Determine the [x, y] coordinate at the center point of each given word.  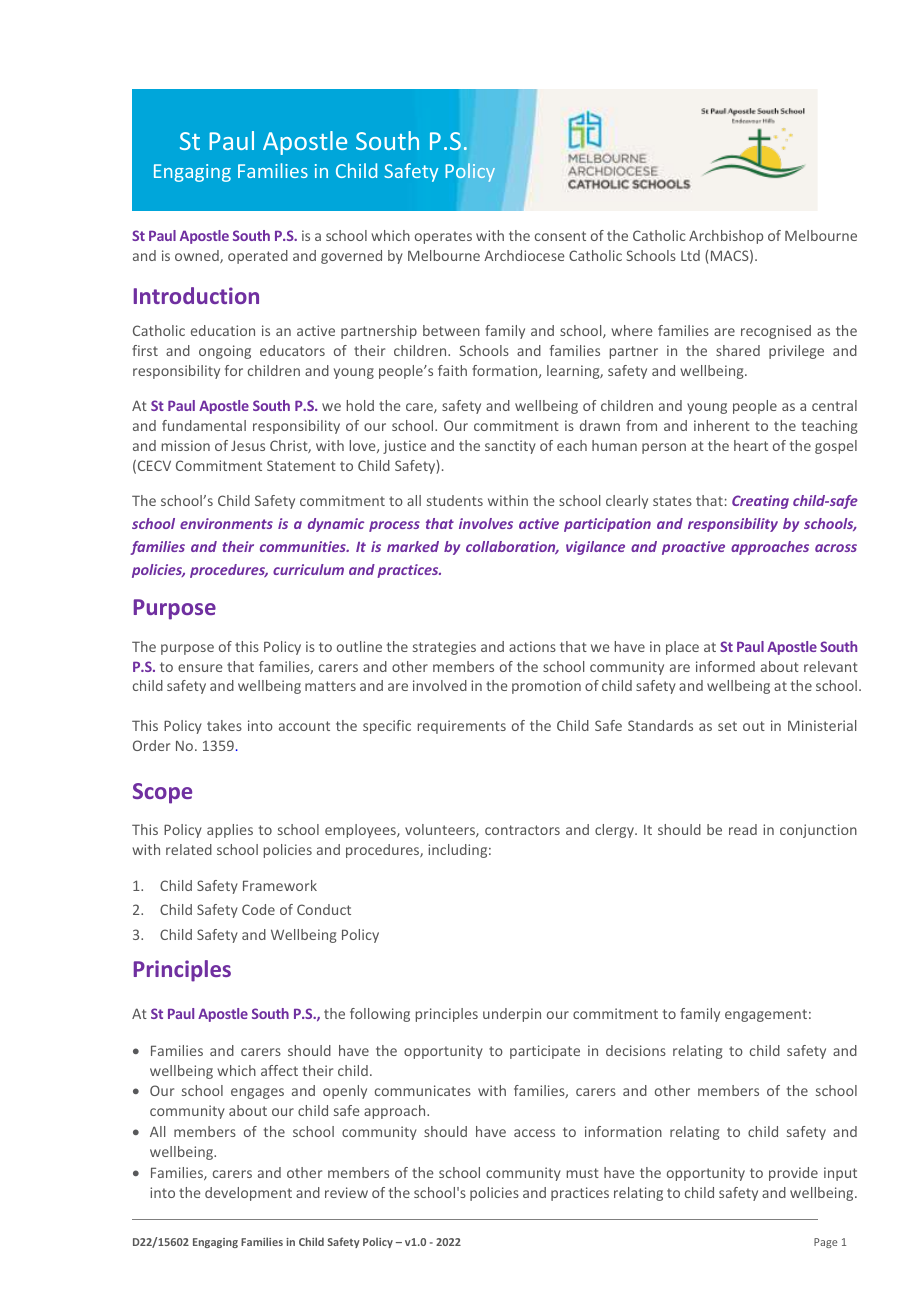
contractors [522, 830]
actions [532, 646]
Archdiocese [524, 255]
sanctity [510, 447]
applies [230, 831]
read [743, 829]
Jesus [248, 445]
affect [279, 1070]
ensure [200, 668]
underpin [512, 1015]
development [248, 1194]
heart [751, 445]
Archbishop [726, 237]
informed [725, 666]
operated [258, 257]
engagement [766, 1015]
